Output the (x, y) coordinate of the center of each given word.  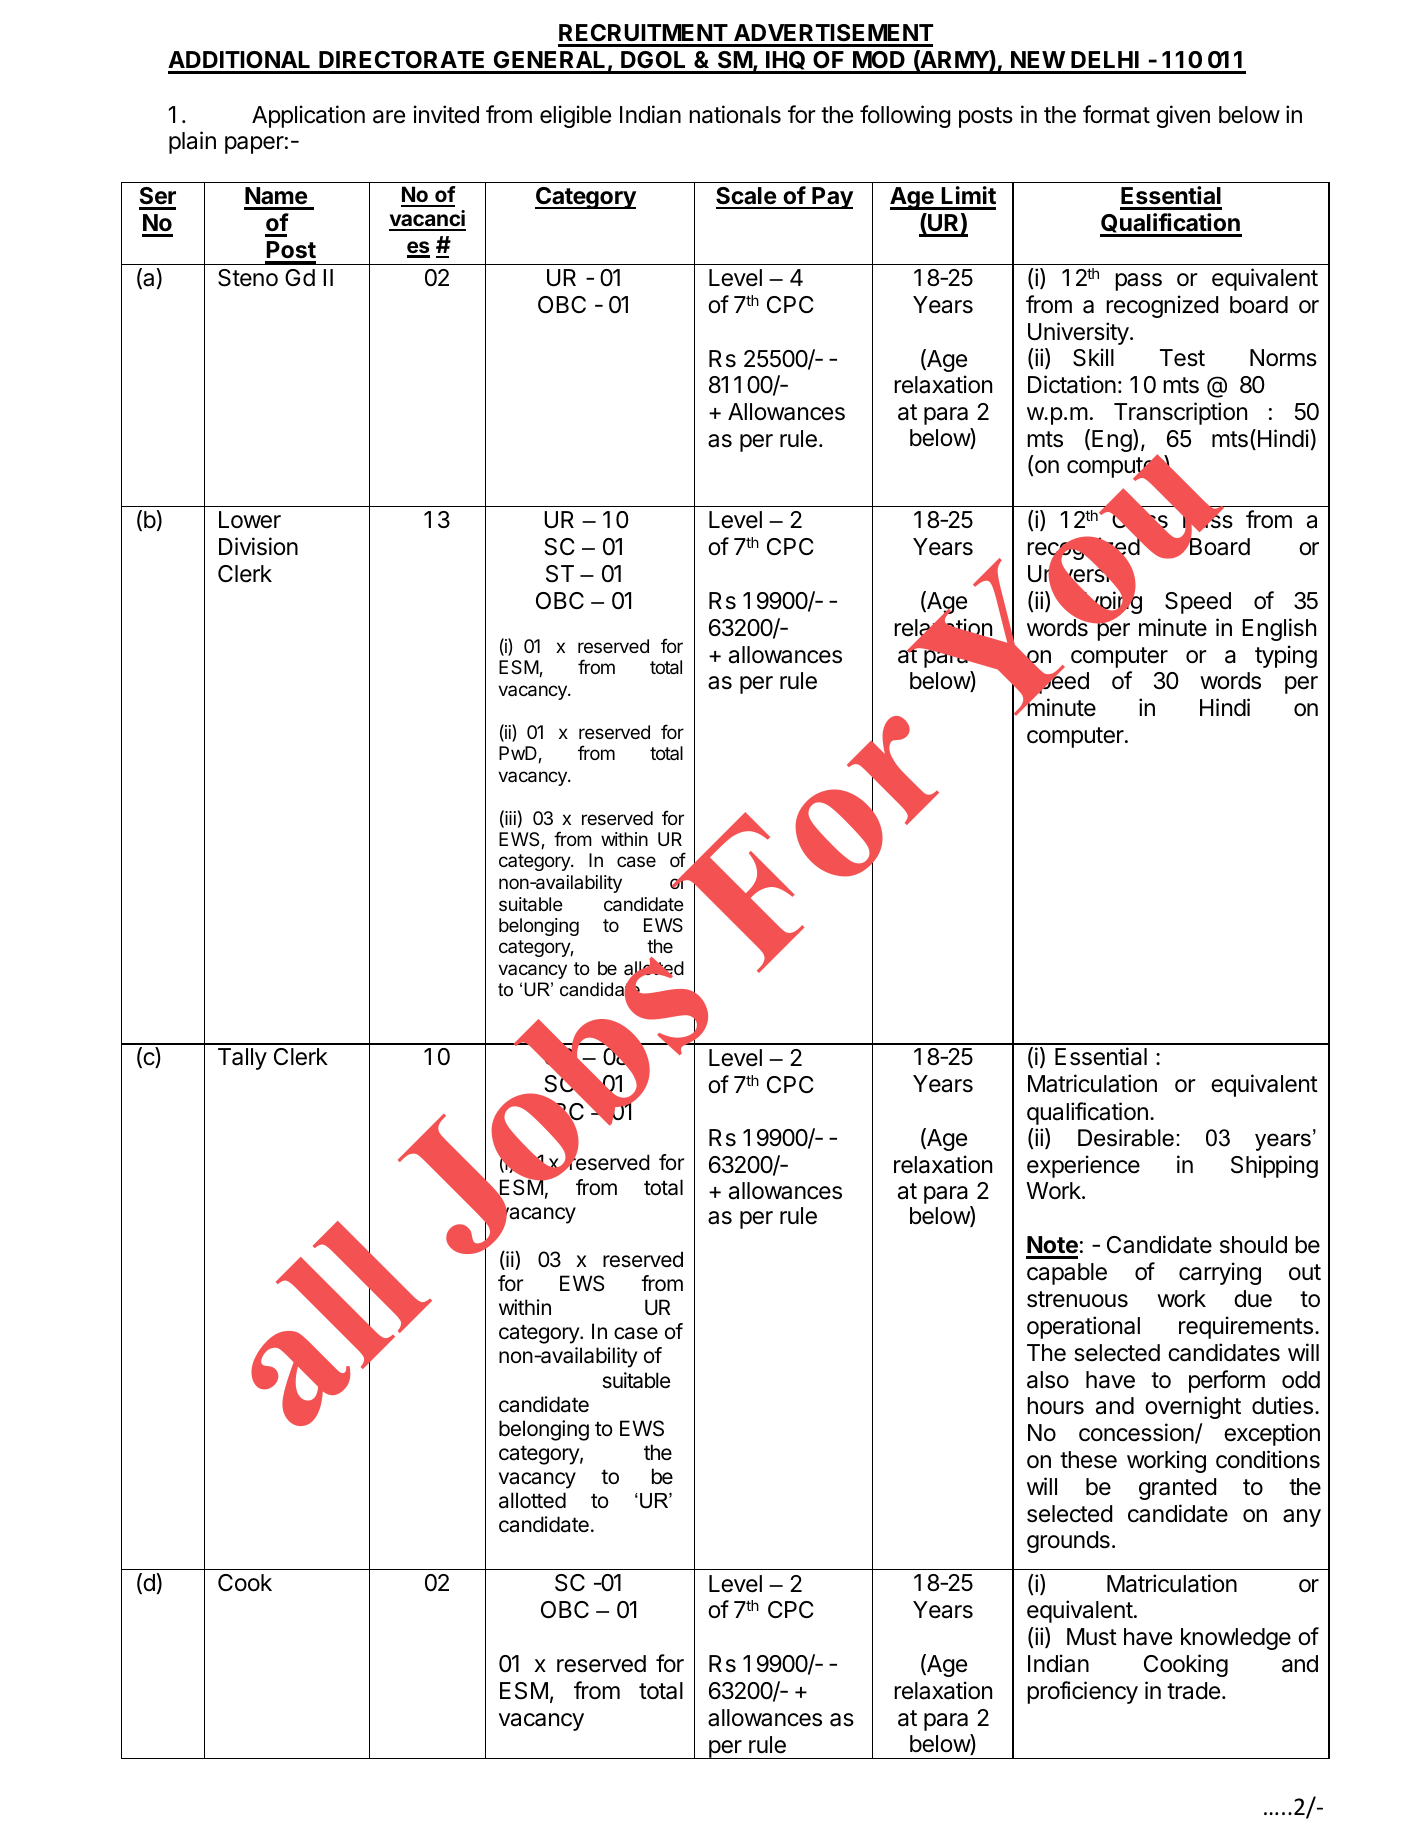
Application (308, 116)
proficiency (1082, 1692)
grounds (1068, 1542)
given (1183, 116)
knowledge (1236, 1639)
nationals (735, 114)
